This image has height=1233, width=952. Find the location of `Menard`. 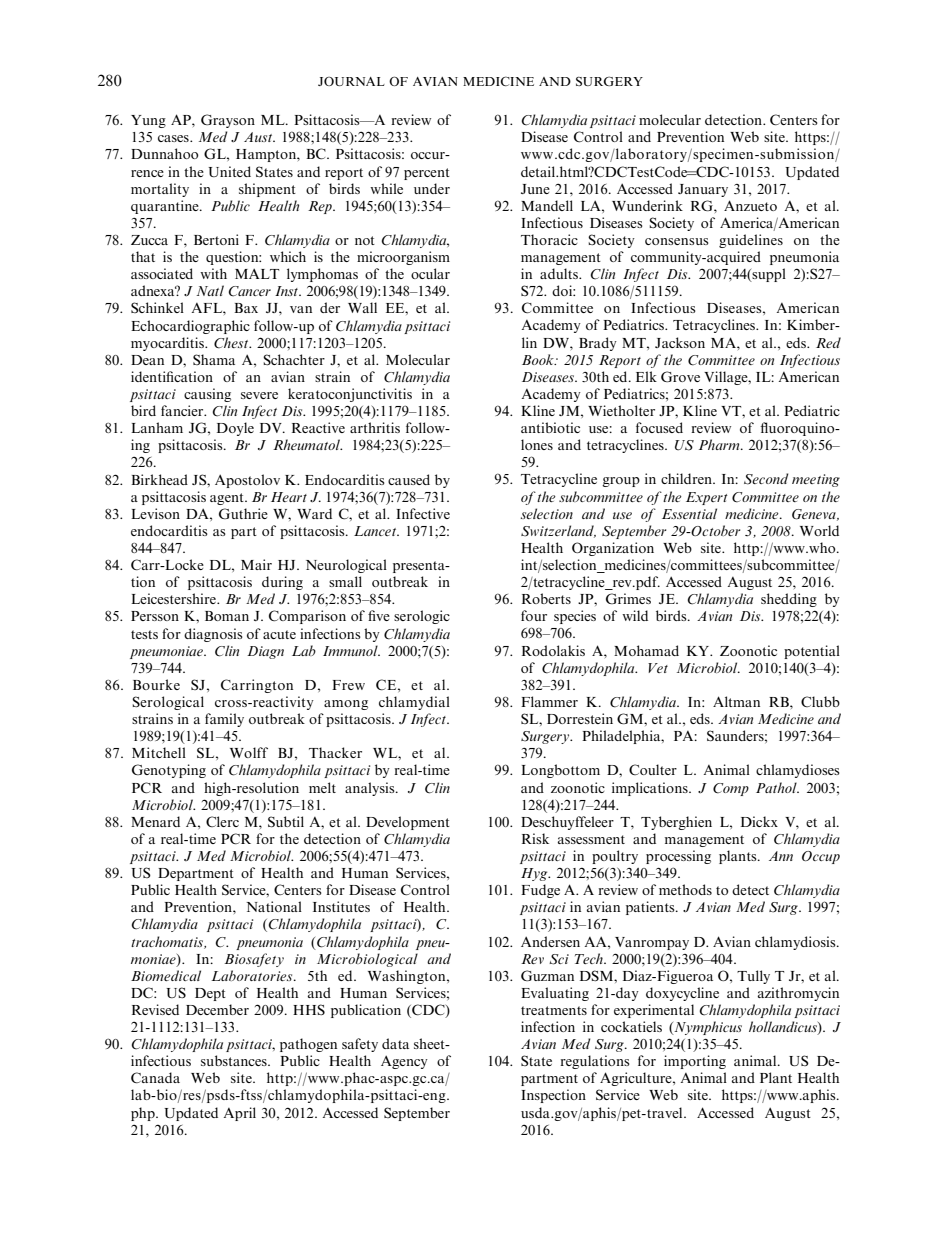

Menard is located at coordinates (155, 821).
